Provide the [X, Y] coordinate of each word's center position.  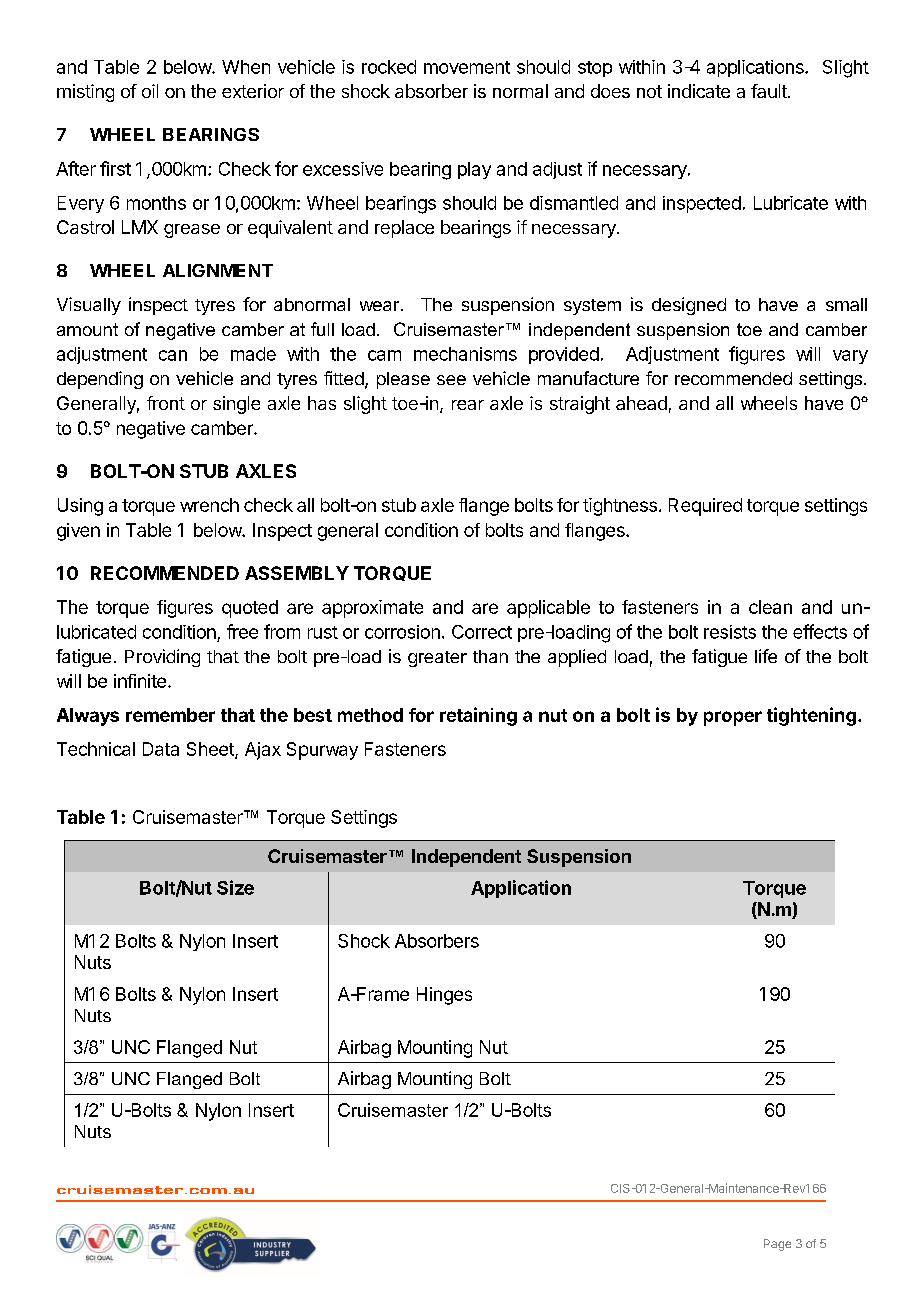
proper [733, 718]
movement [467, 67]
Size [235, 887]
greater [437, 659]
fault [770, 91]
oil [150, 91]
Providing [162, 658]
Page [777, 1245]
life [766, 656]
